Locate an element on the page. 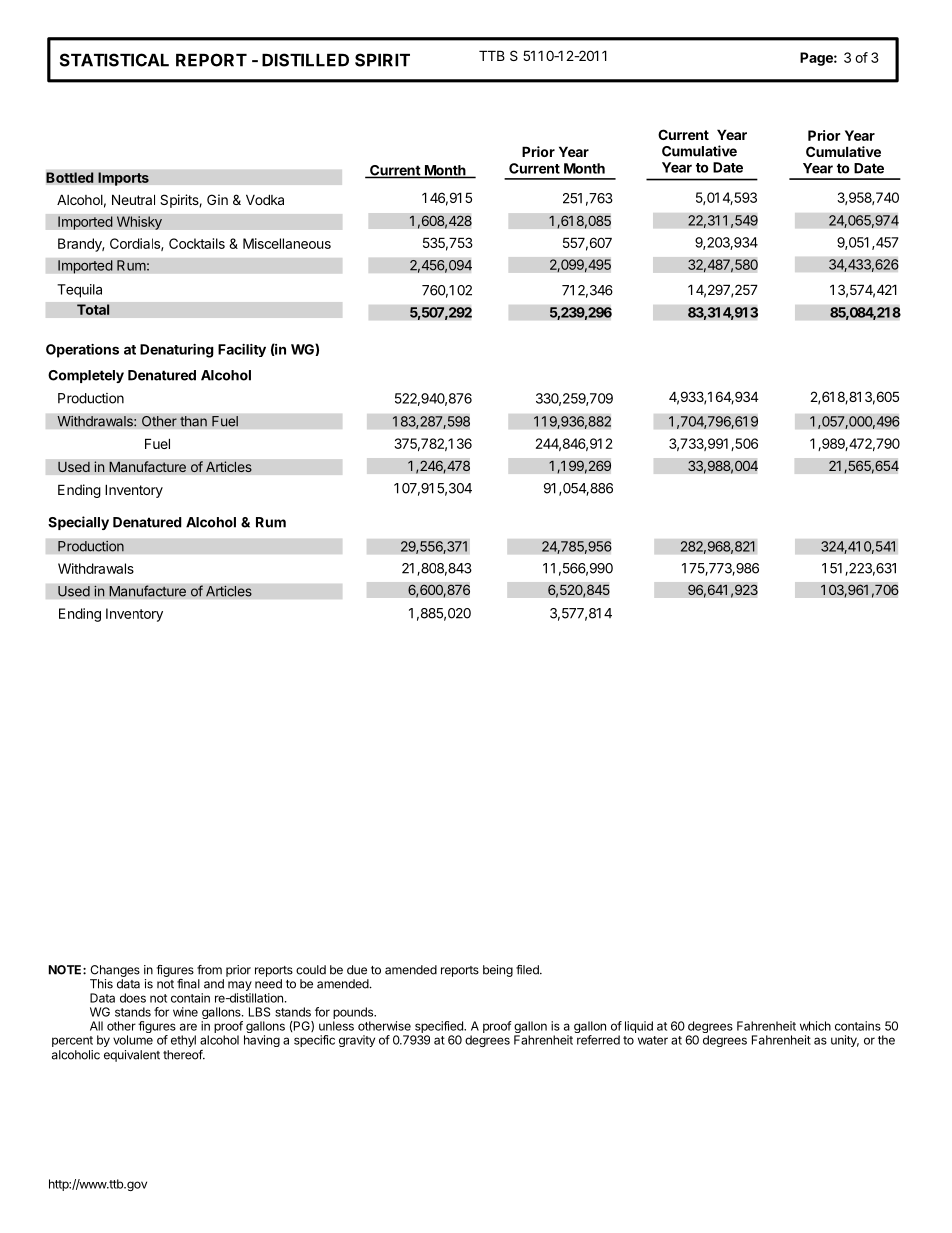 Image resolution: width=952 pixels, height=1233 pixels. than is located at coordinates (193, 421).
